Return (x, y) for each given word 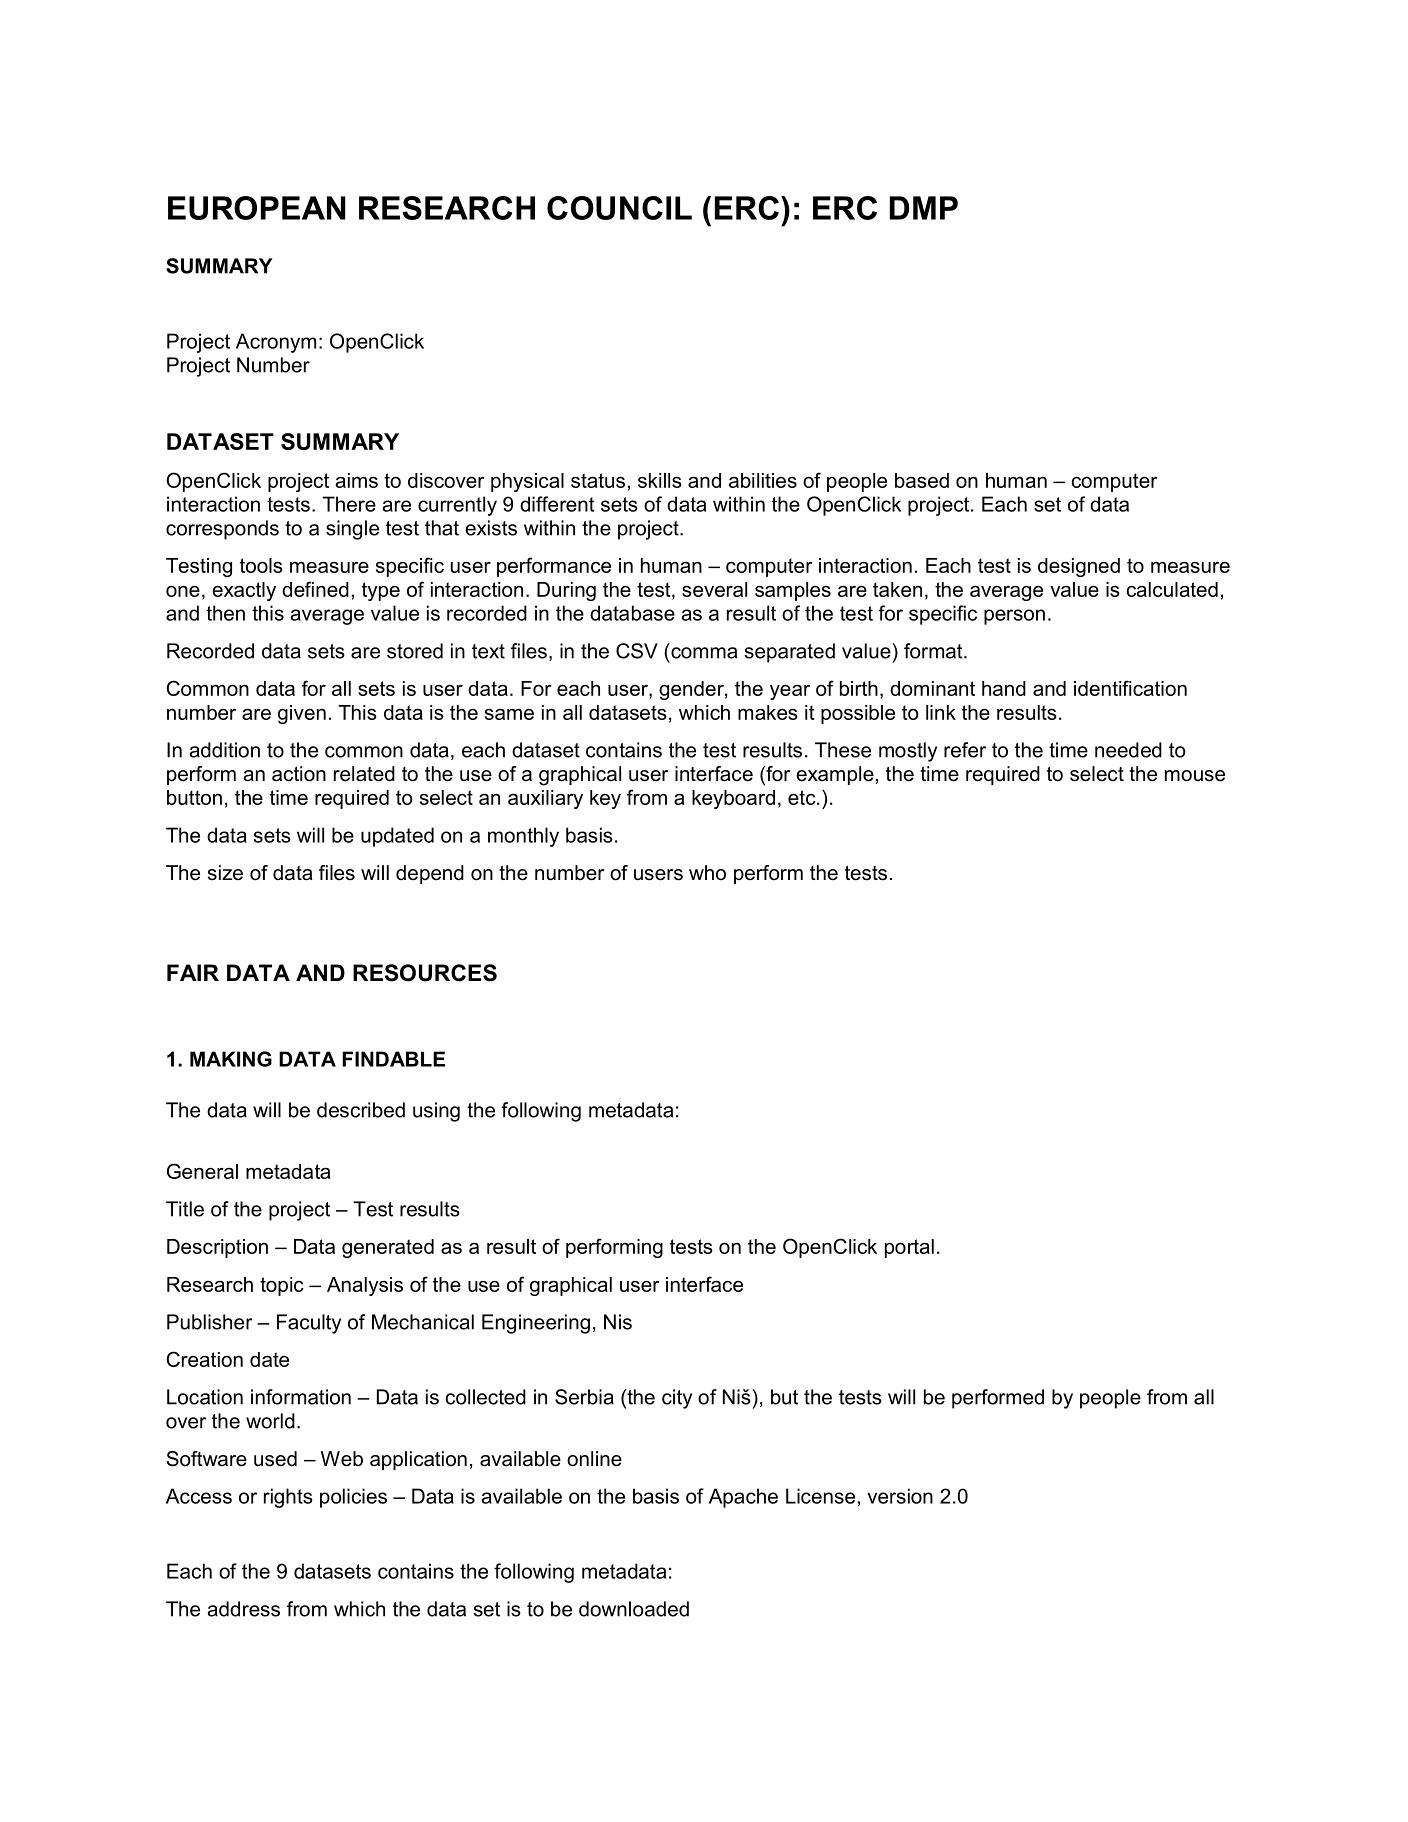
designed (1079, 567)
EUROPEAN (257, 208)
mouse (1195, 776)
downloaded (634, 1609)
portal (909, 1248)
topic (282, 1286)
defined (315, 589)
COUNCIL (619, 208)
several (714, 589)
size (225, 873)
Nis (618, 1322)
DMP (924, 208)
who (707, 873)
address (243, 1609)
